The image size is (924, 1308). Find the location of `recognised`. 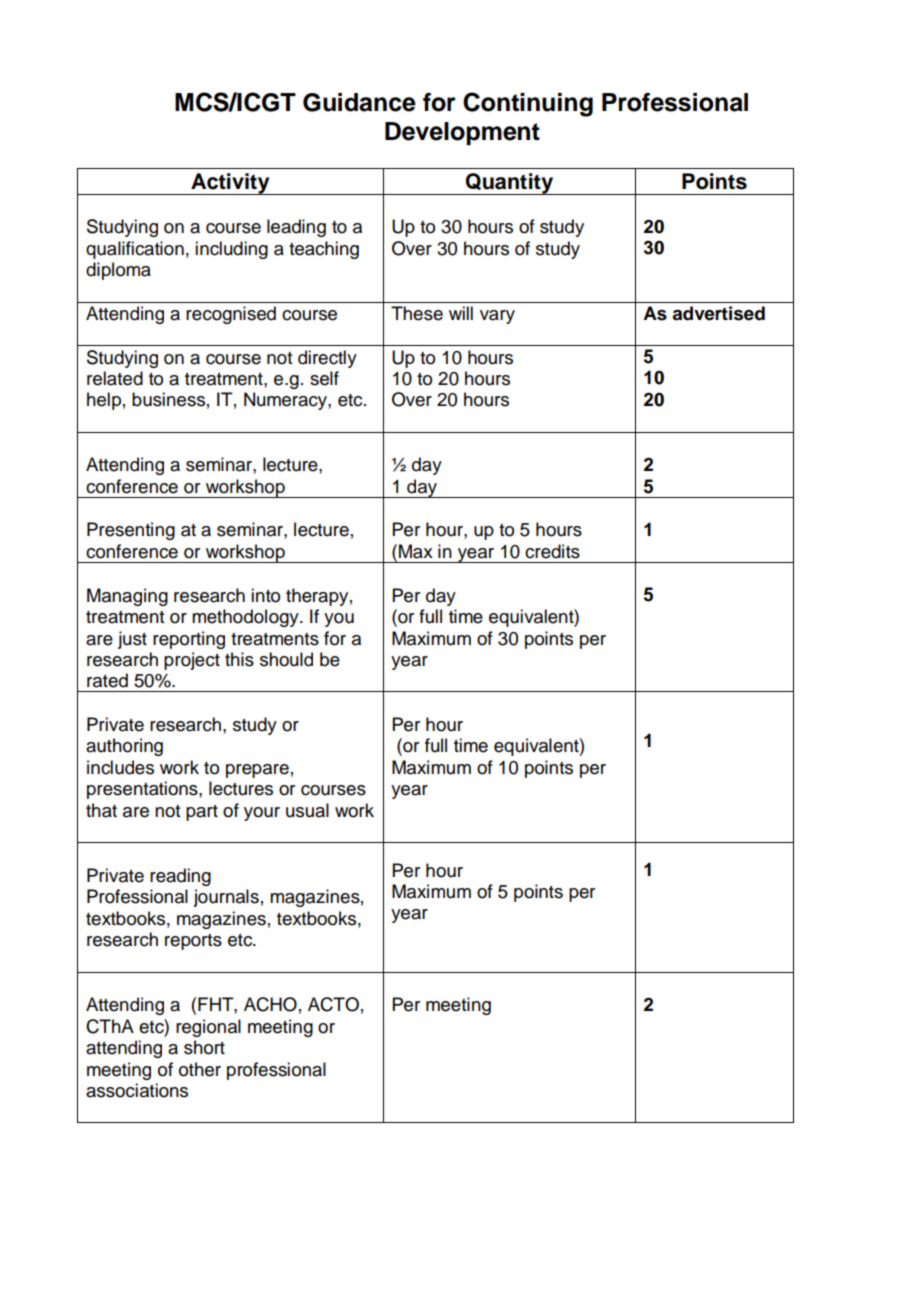

recognised is located at coordinates (231, 315).
